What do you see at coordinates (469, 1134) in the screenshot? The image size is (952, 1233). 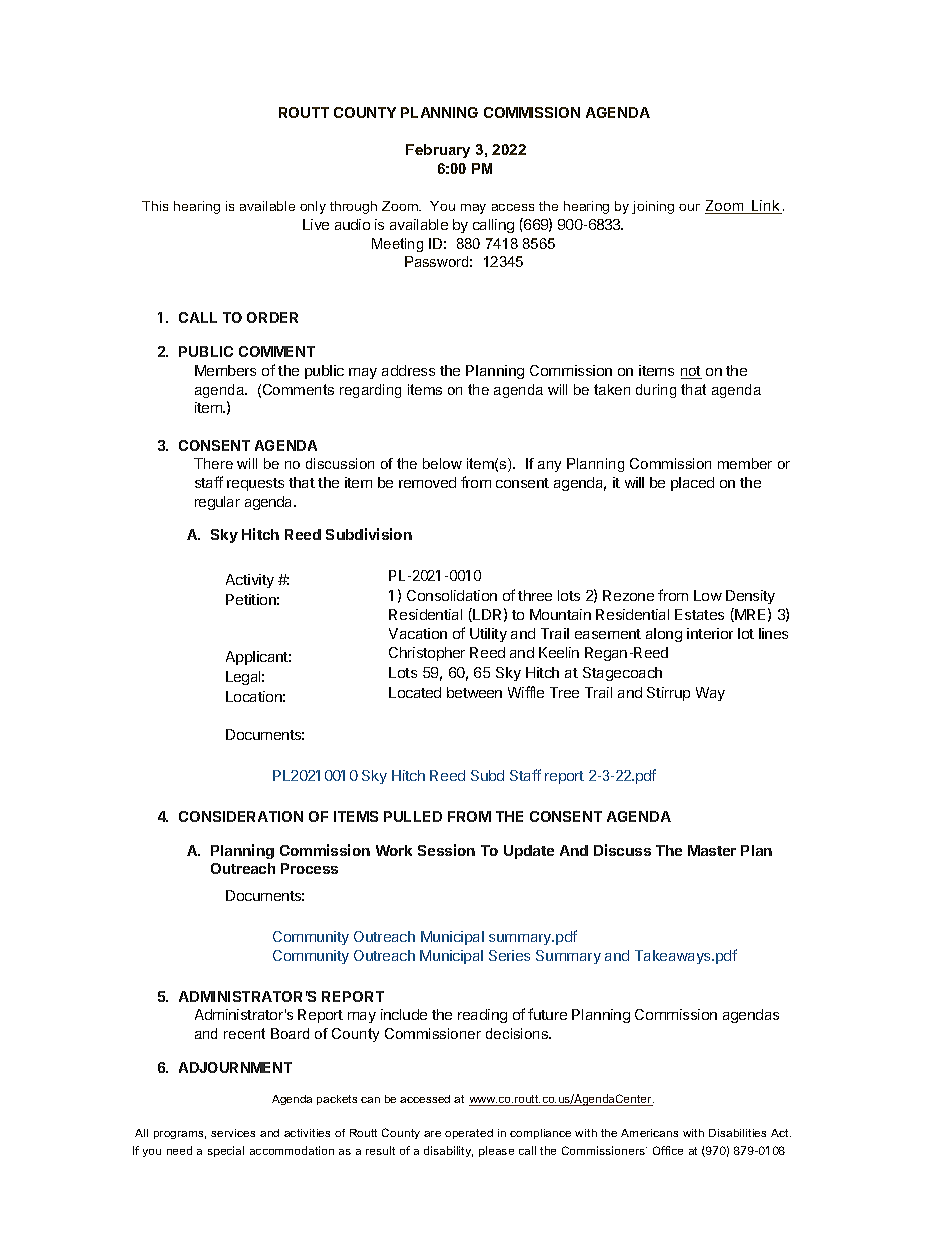 I see `operated` at bounding box center [469, 1134].
